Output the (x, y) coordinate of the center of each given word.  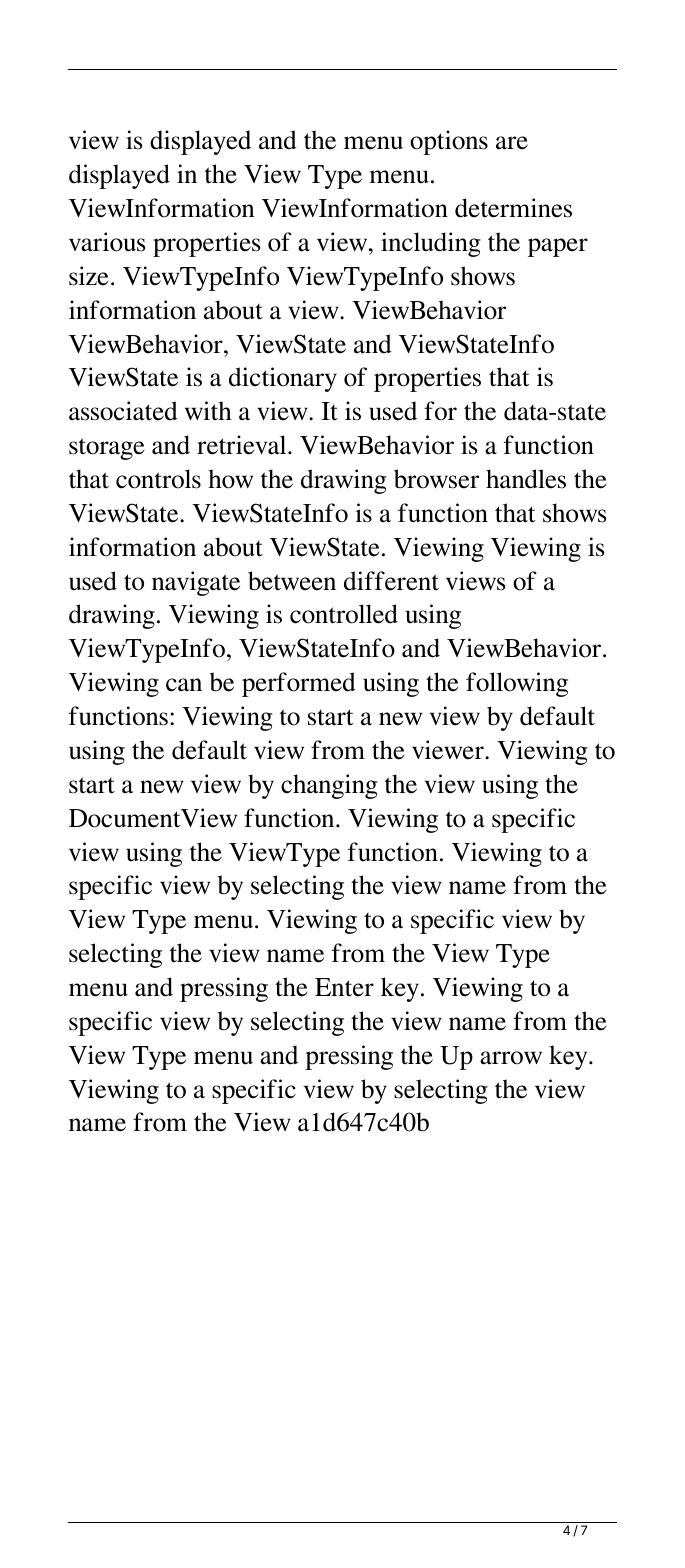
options (449, 142)
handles (526, 479)
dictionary (283, 379)
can (184, 685)
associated (123, 411)
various (107, 242)
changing (329, 786)
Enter (344, 987)
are (512, 143)
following (517, 684)
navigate (196, 583)
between (292, 581)
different (391, 581)
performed (299, 684)
